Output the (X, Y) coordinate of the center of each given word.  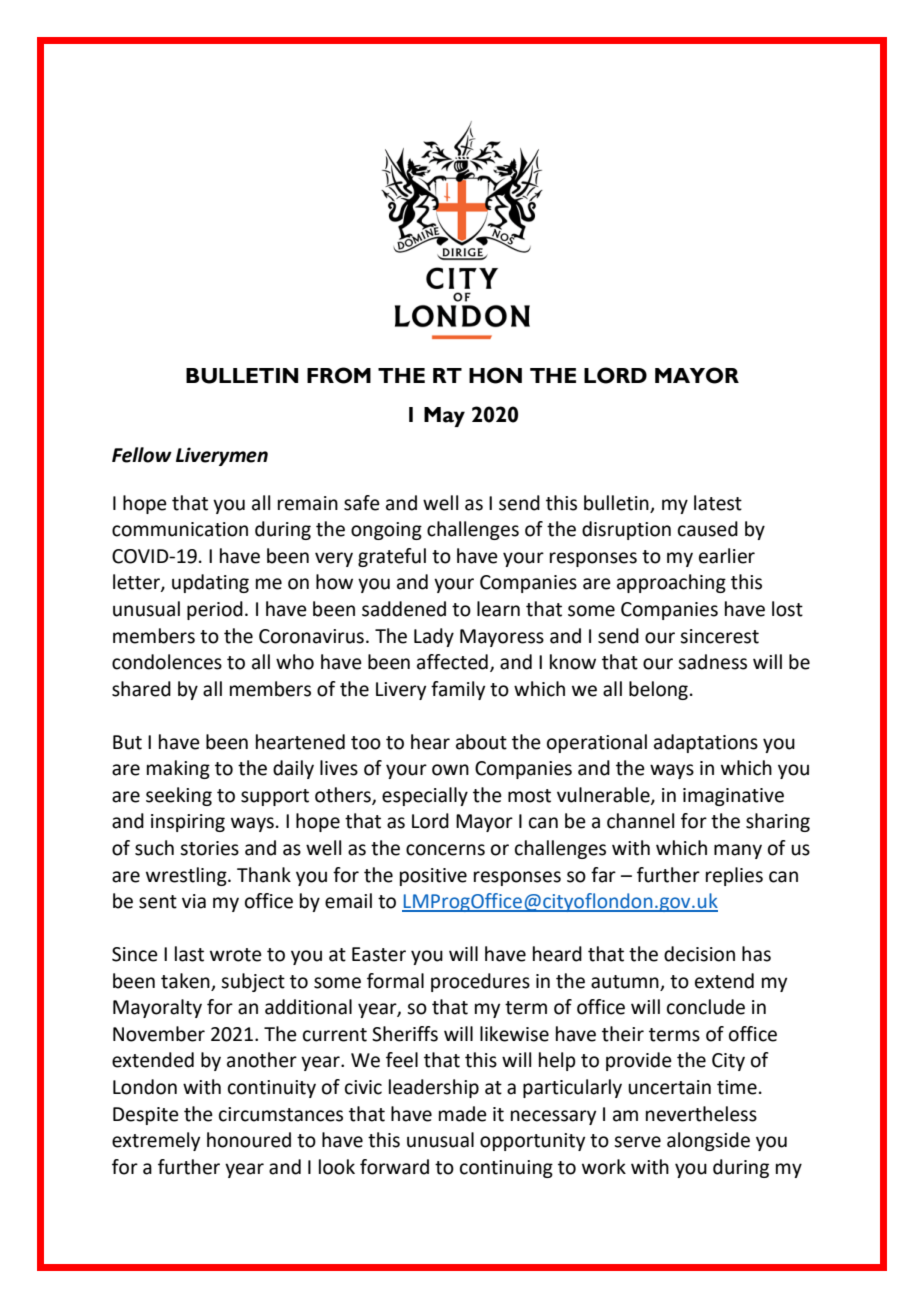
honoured (249, 1140)
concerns (445, 850)
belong (658, 690)
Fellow (142, 455)
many (738, 851)
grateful (392, 557)
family (458, 690)
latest (718, 503)
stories (209, 848)
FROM (339, 375)
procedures (480, 982)
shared (141, 689)
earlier (727, 556)
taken (185, 981)
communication (180, 529)
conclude (706, 1007)
